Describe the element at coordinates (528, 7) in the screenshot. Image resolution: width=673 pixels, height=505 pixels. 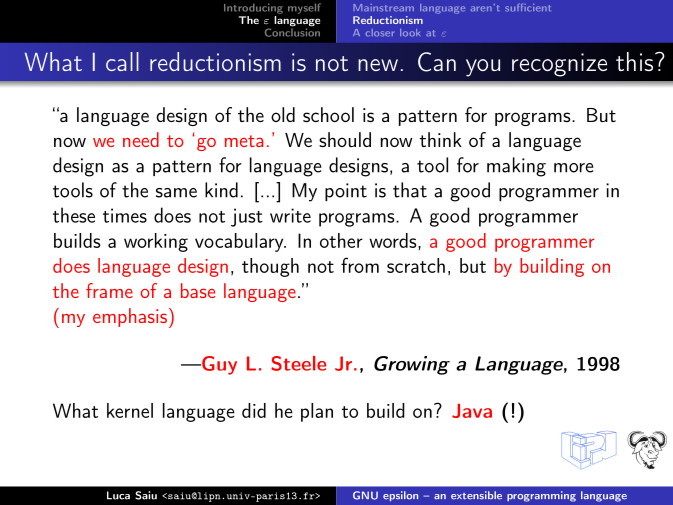
I see `sufficient` at that location.
